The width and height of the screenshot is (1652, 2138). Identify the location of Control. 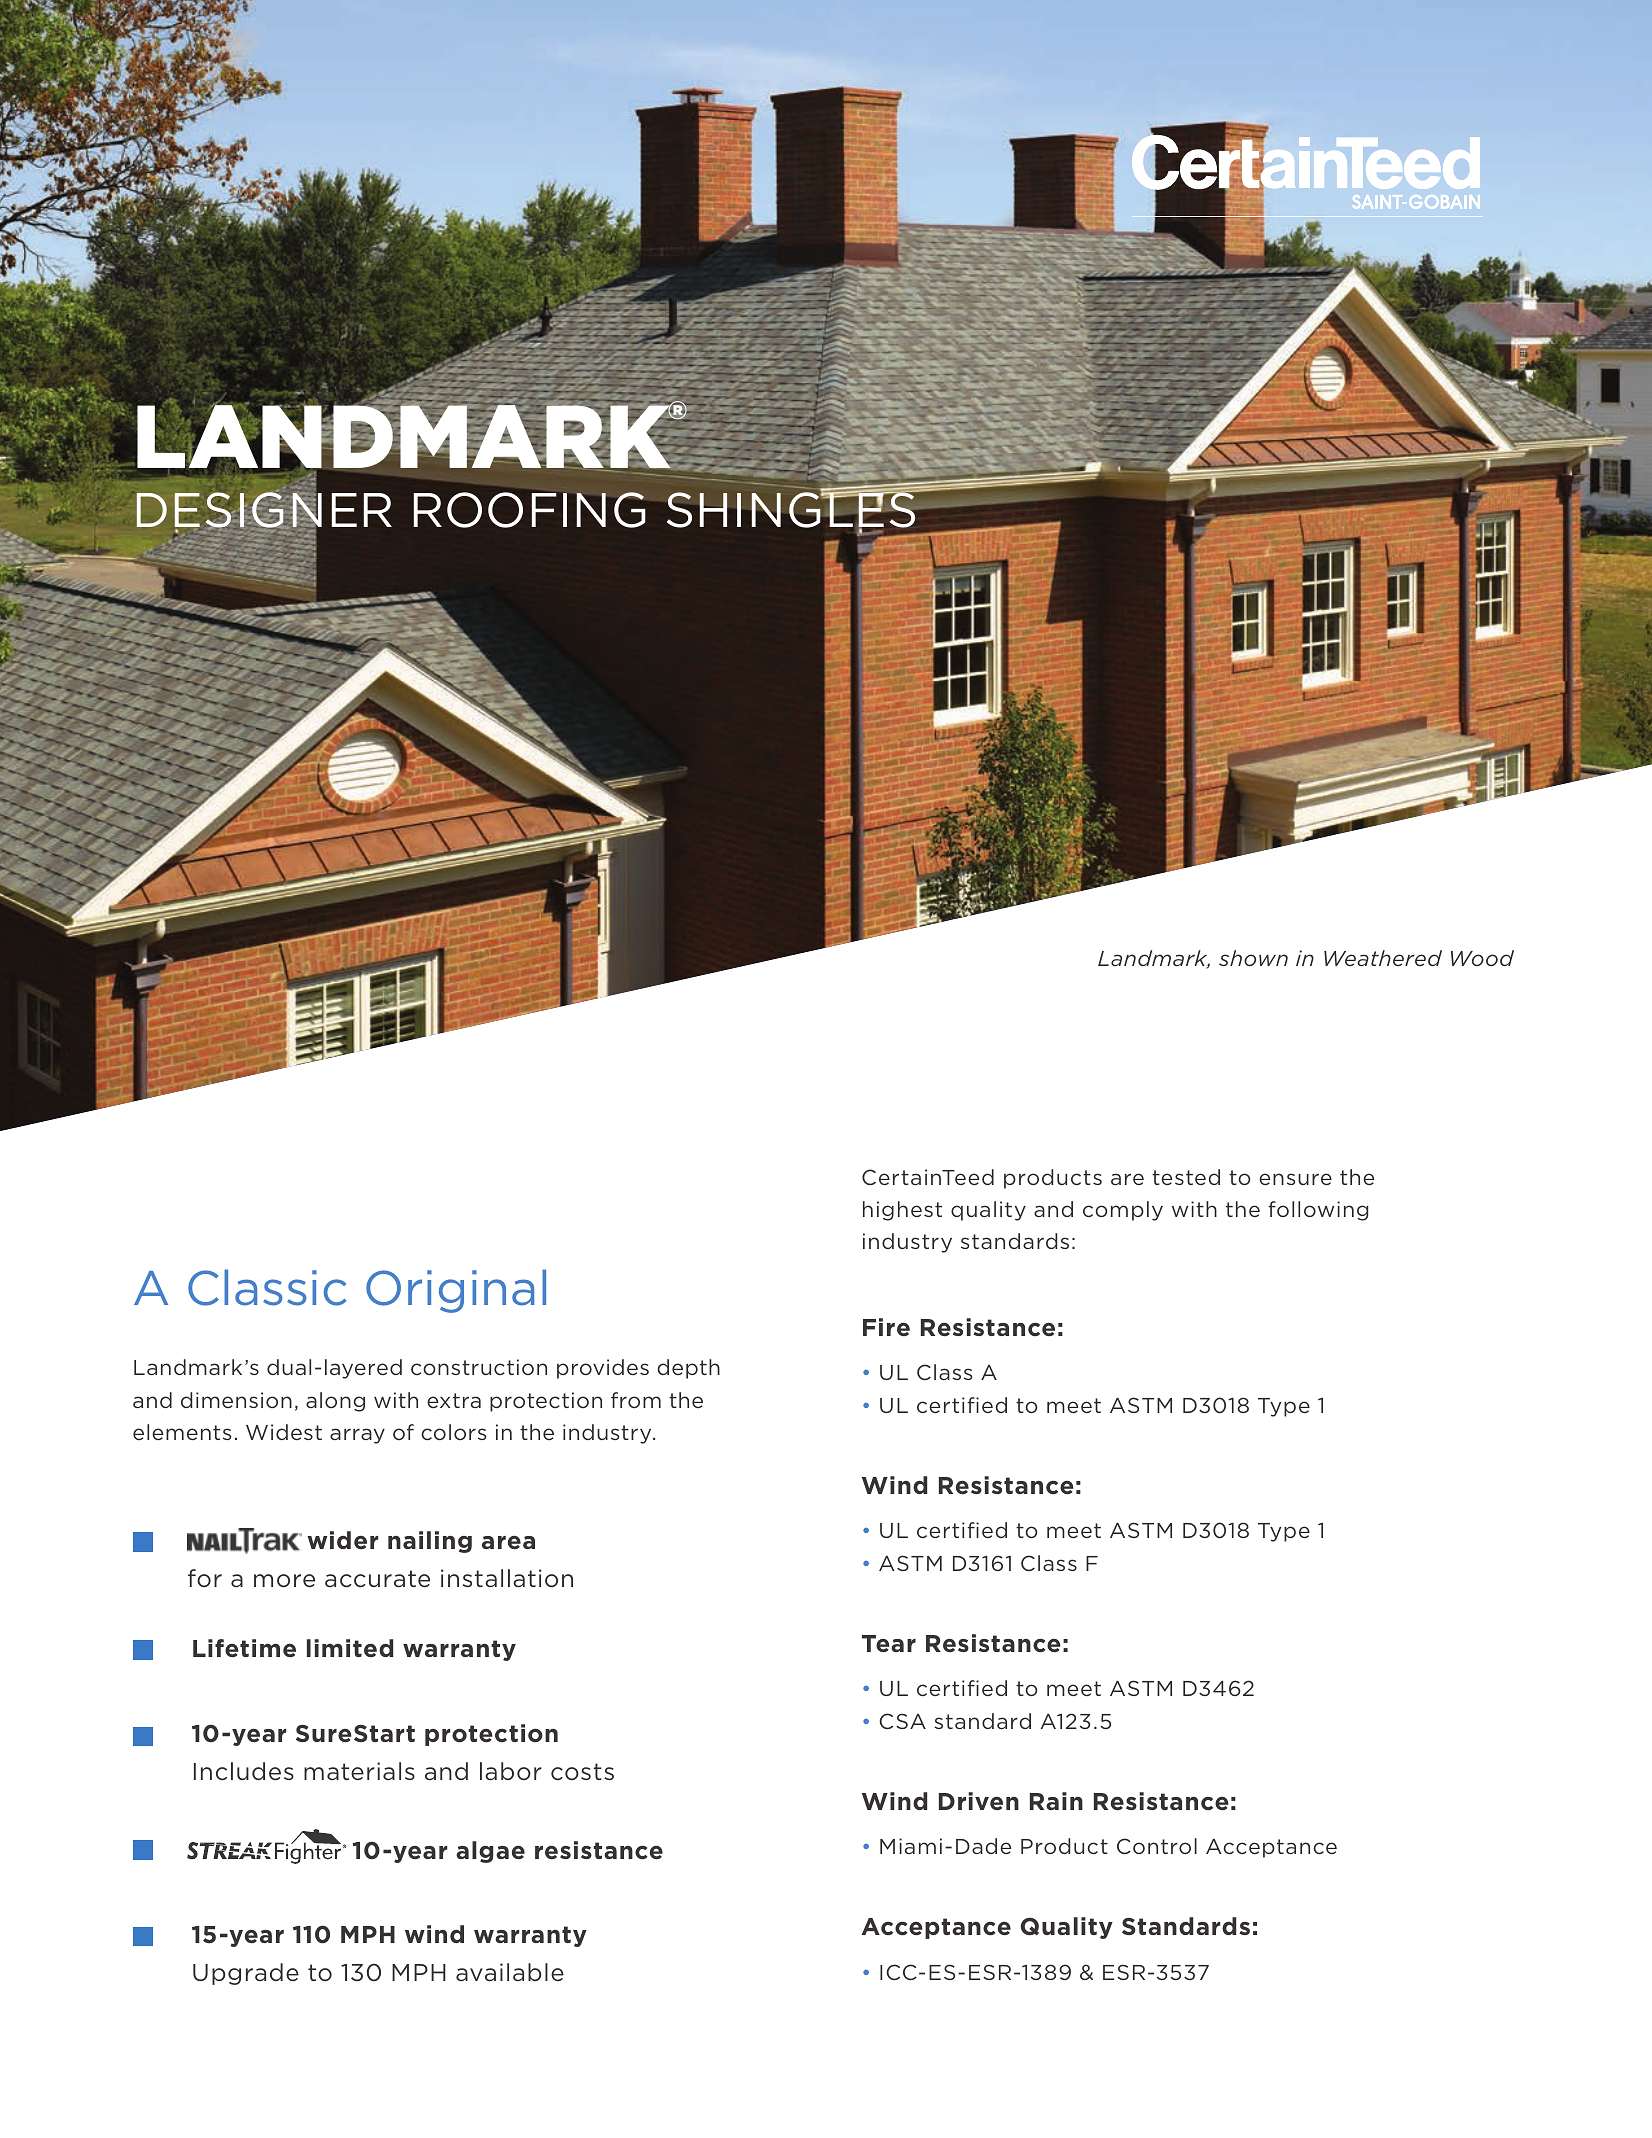
(1157, 1846).
